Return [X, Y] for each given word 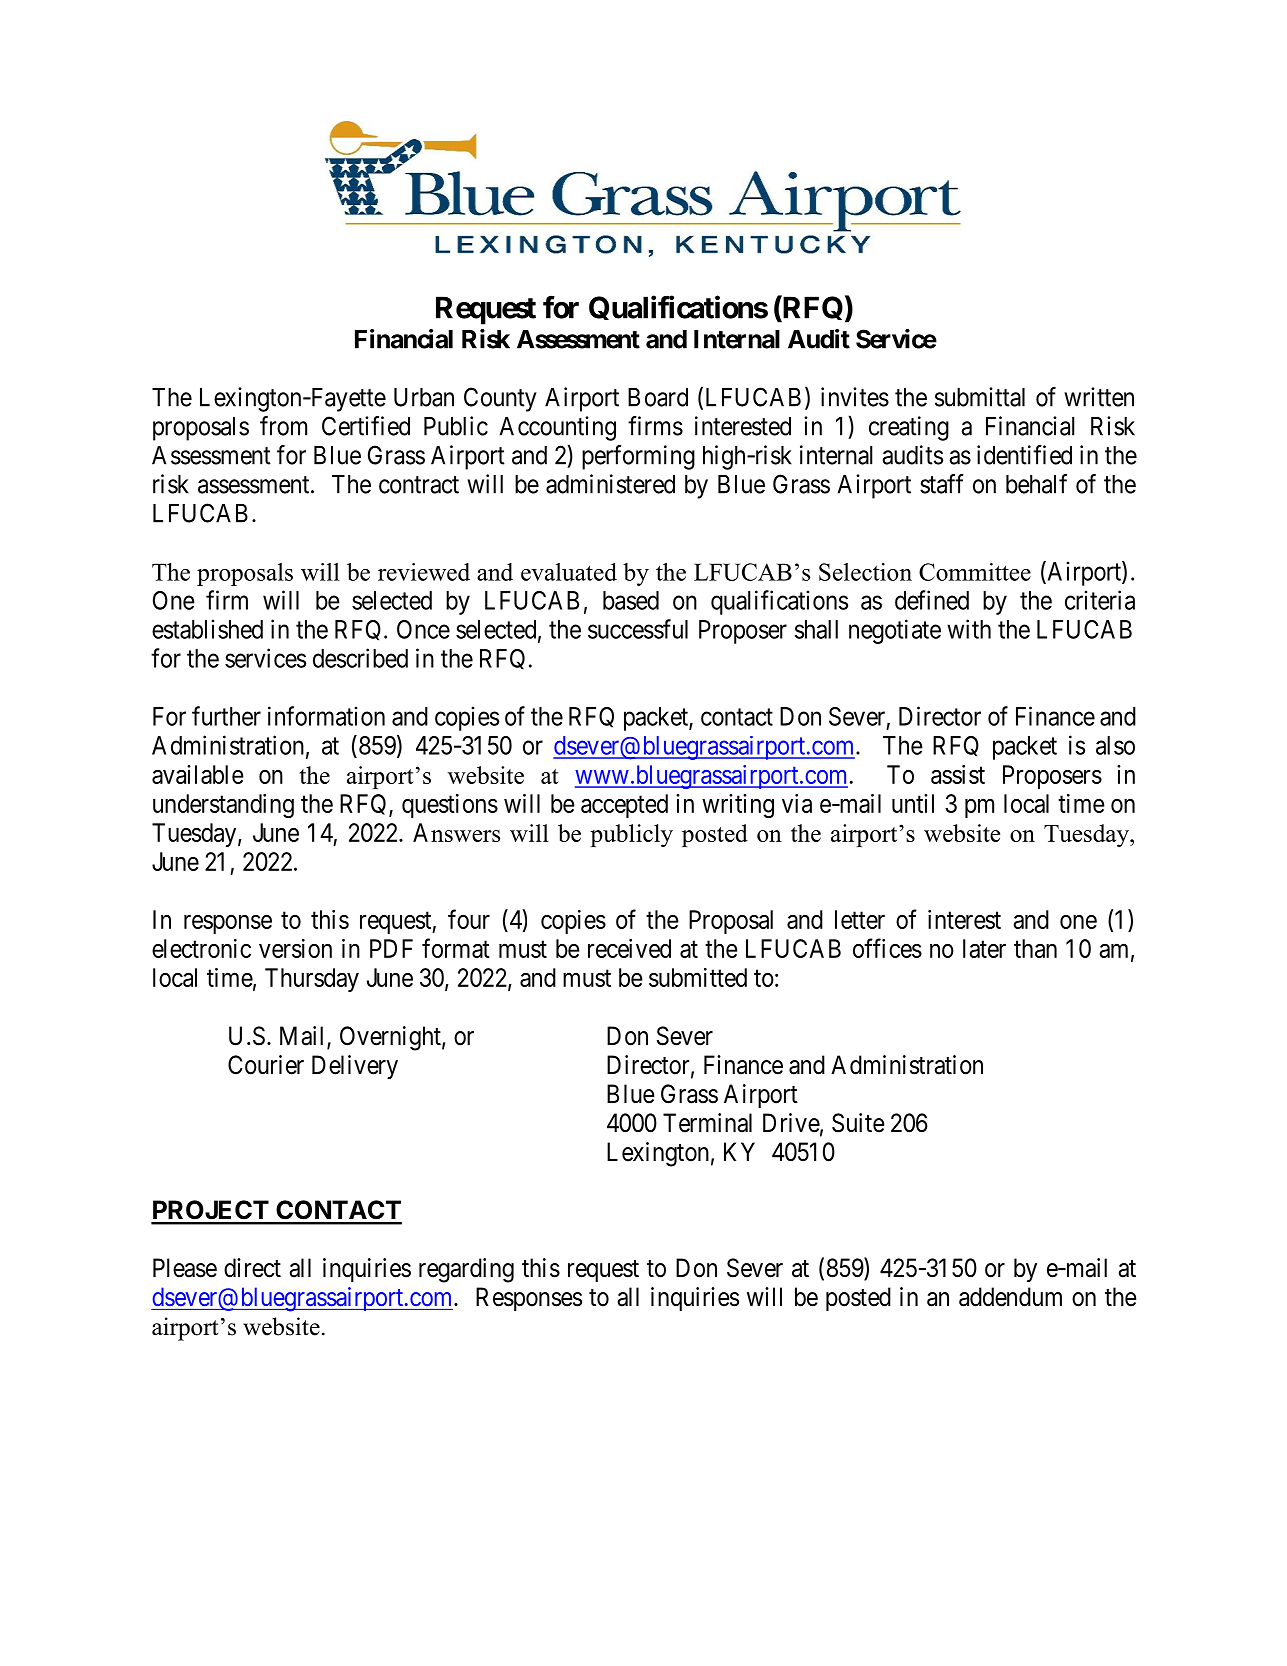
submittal [980, 397]
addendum [1010, 1297]
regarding [466, 1270]
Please [185, 1268]
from [283, 426]
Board [658, 397]
